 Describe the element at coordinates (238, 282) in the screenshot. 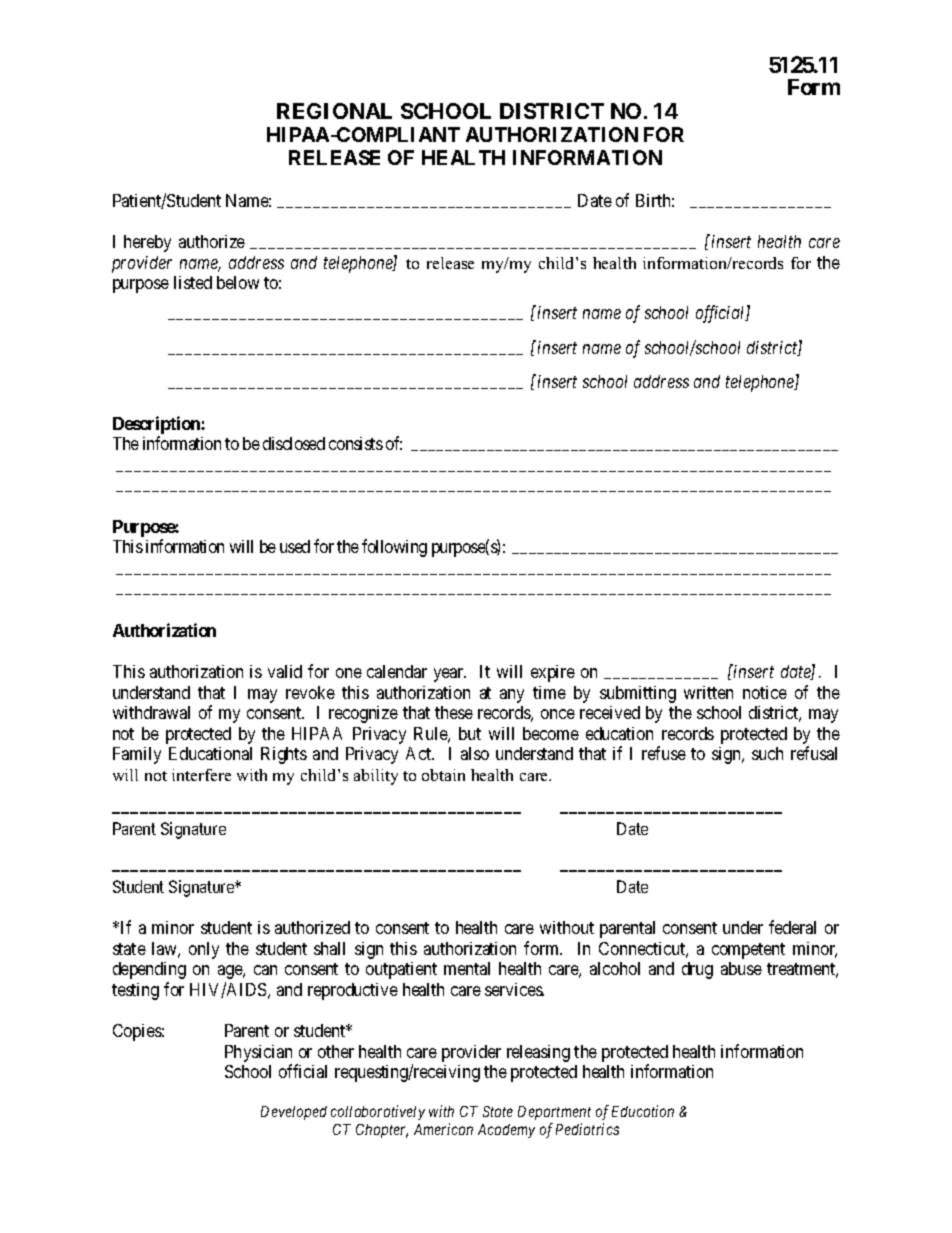

I see `below` at that location.
